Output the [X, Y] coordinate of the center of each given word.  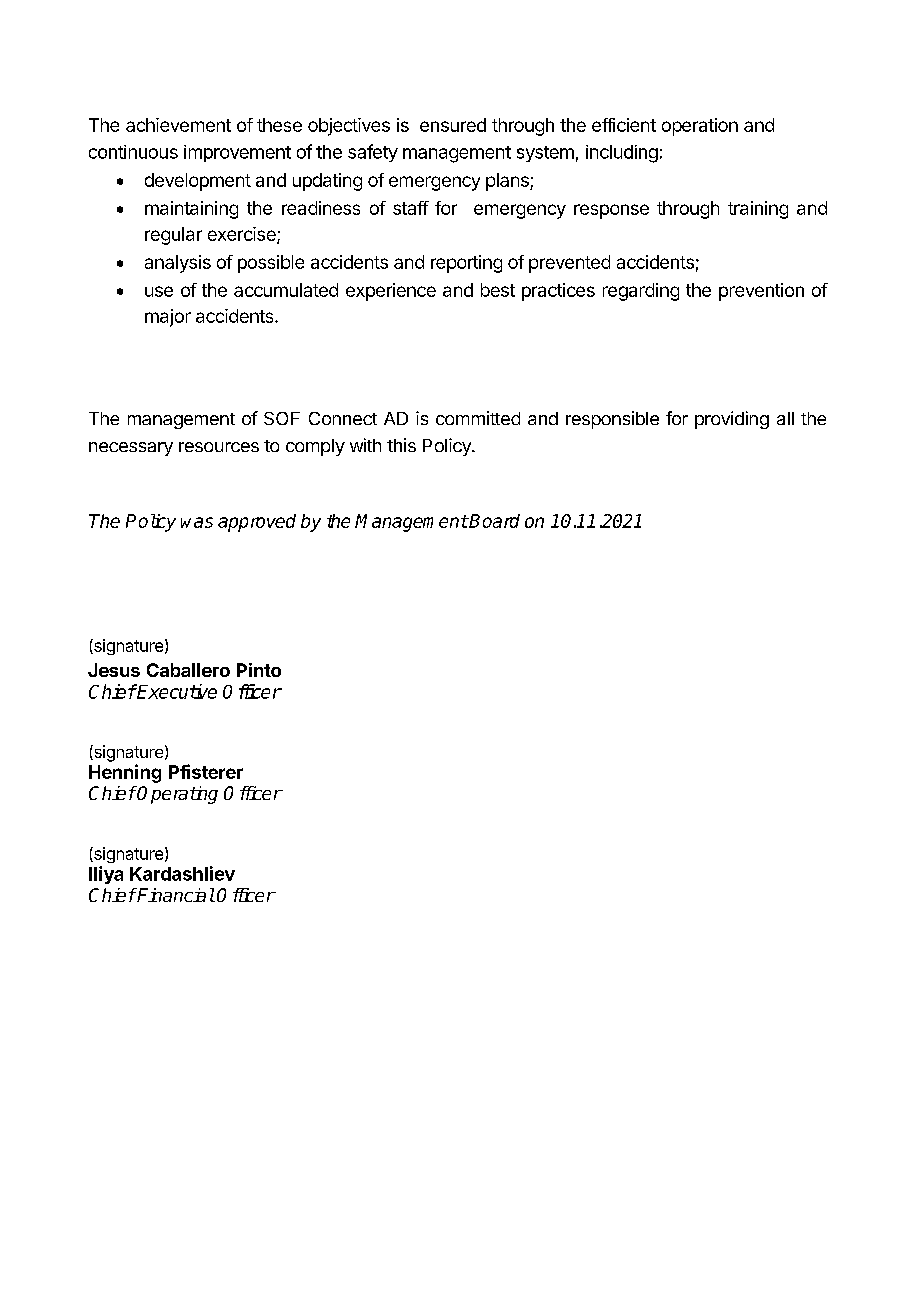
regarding [641, 292]
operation [700, 127]
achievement [178, 125]
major [168, 318]
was [197, 522]
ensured [453, 125]
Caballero [188, 670]
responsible [612, 420]
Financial [175, 895]
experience [391, 292]
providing [732, 420]
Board [494, 521]
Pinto [259, 670]
